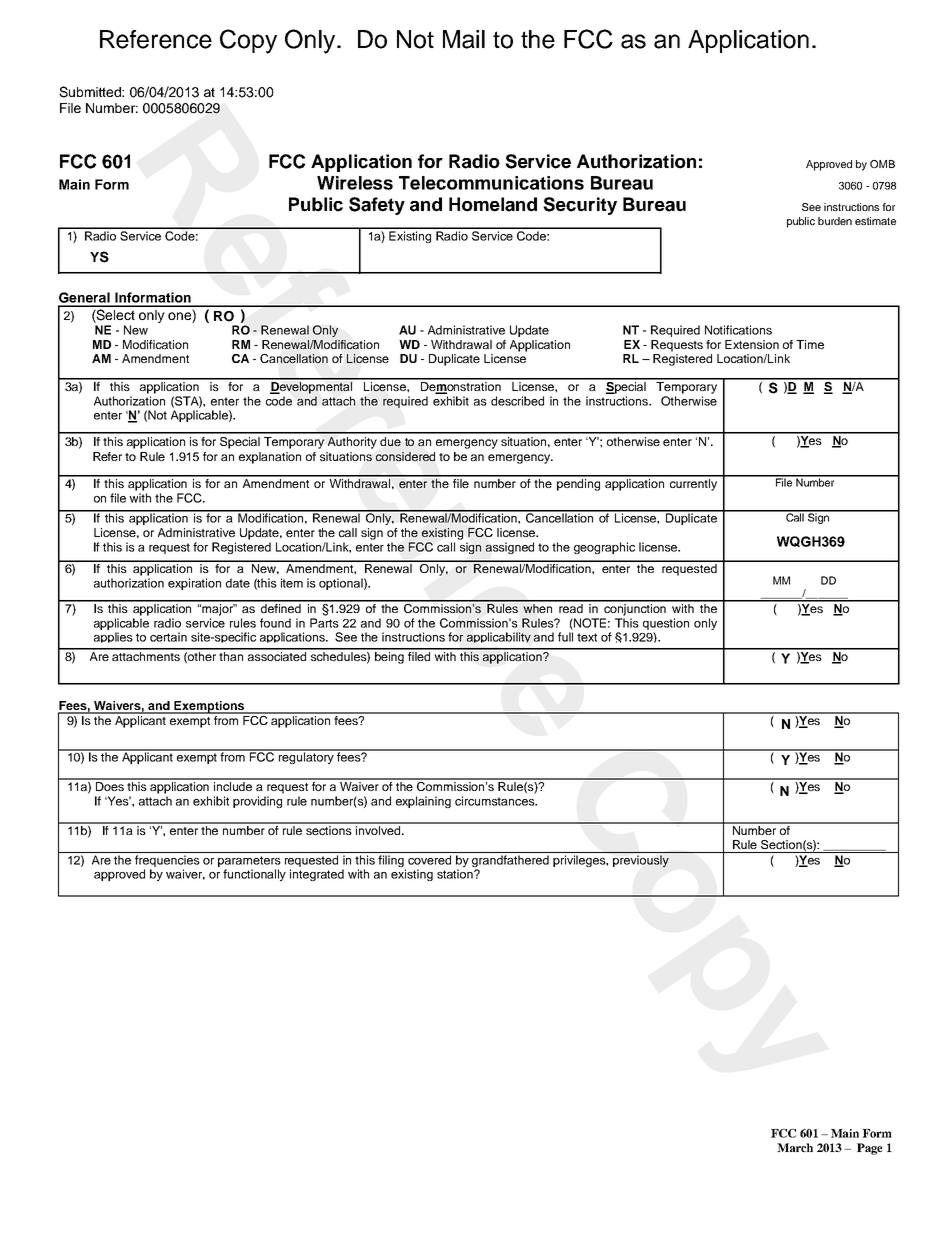  I want to click on when, so click(538, 607).
